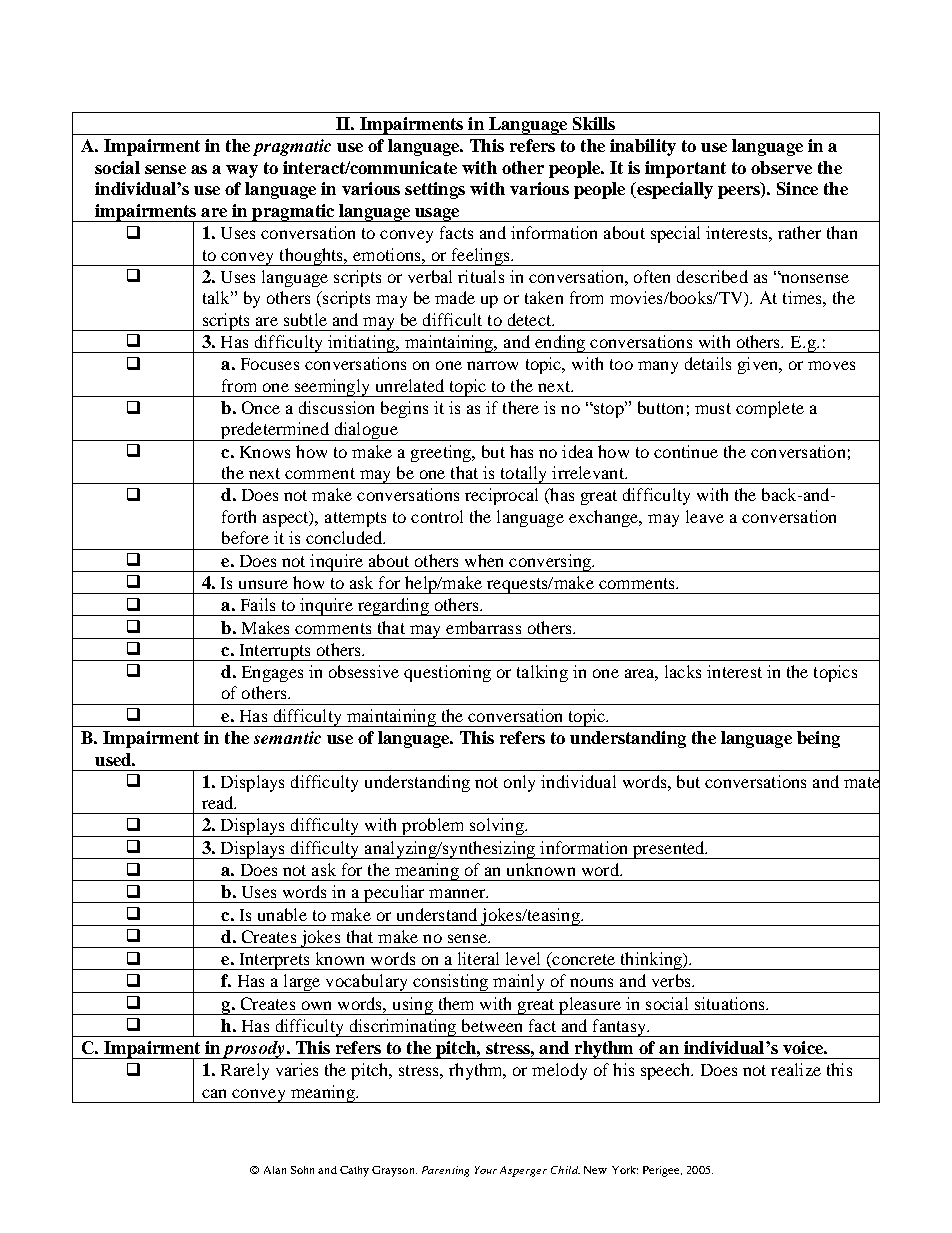  Describe the element at coordinates (261, 407) in the image. I see `Once` at that location.
